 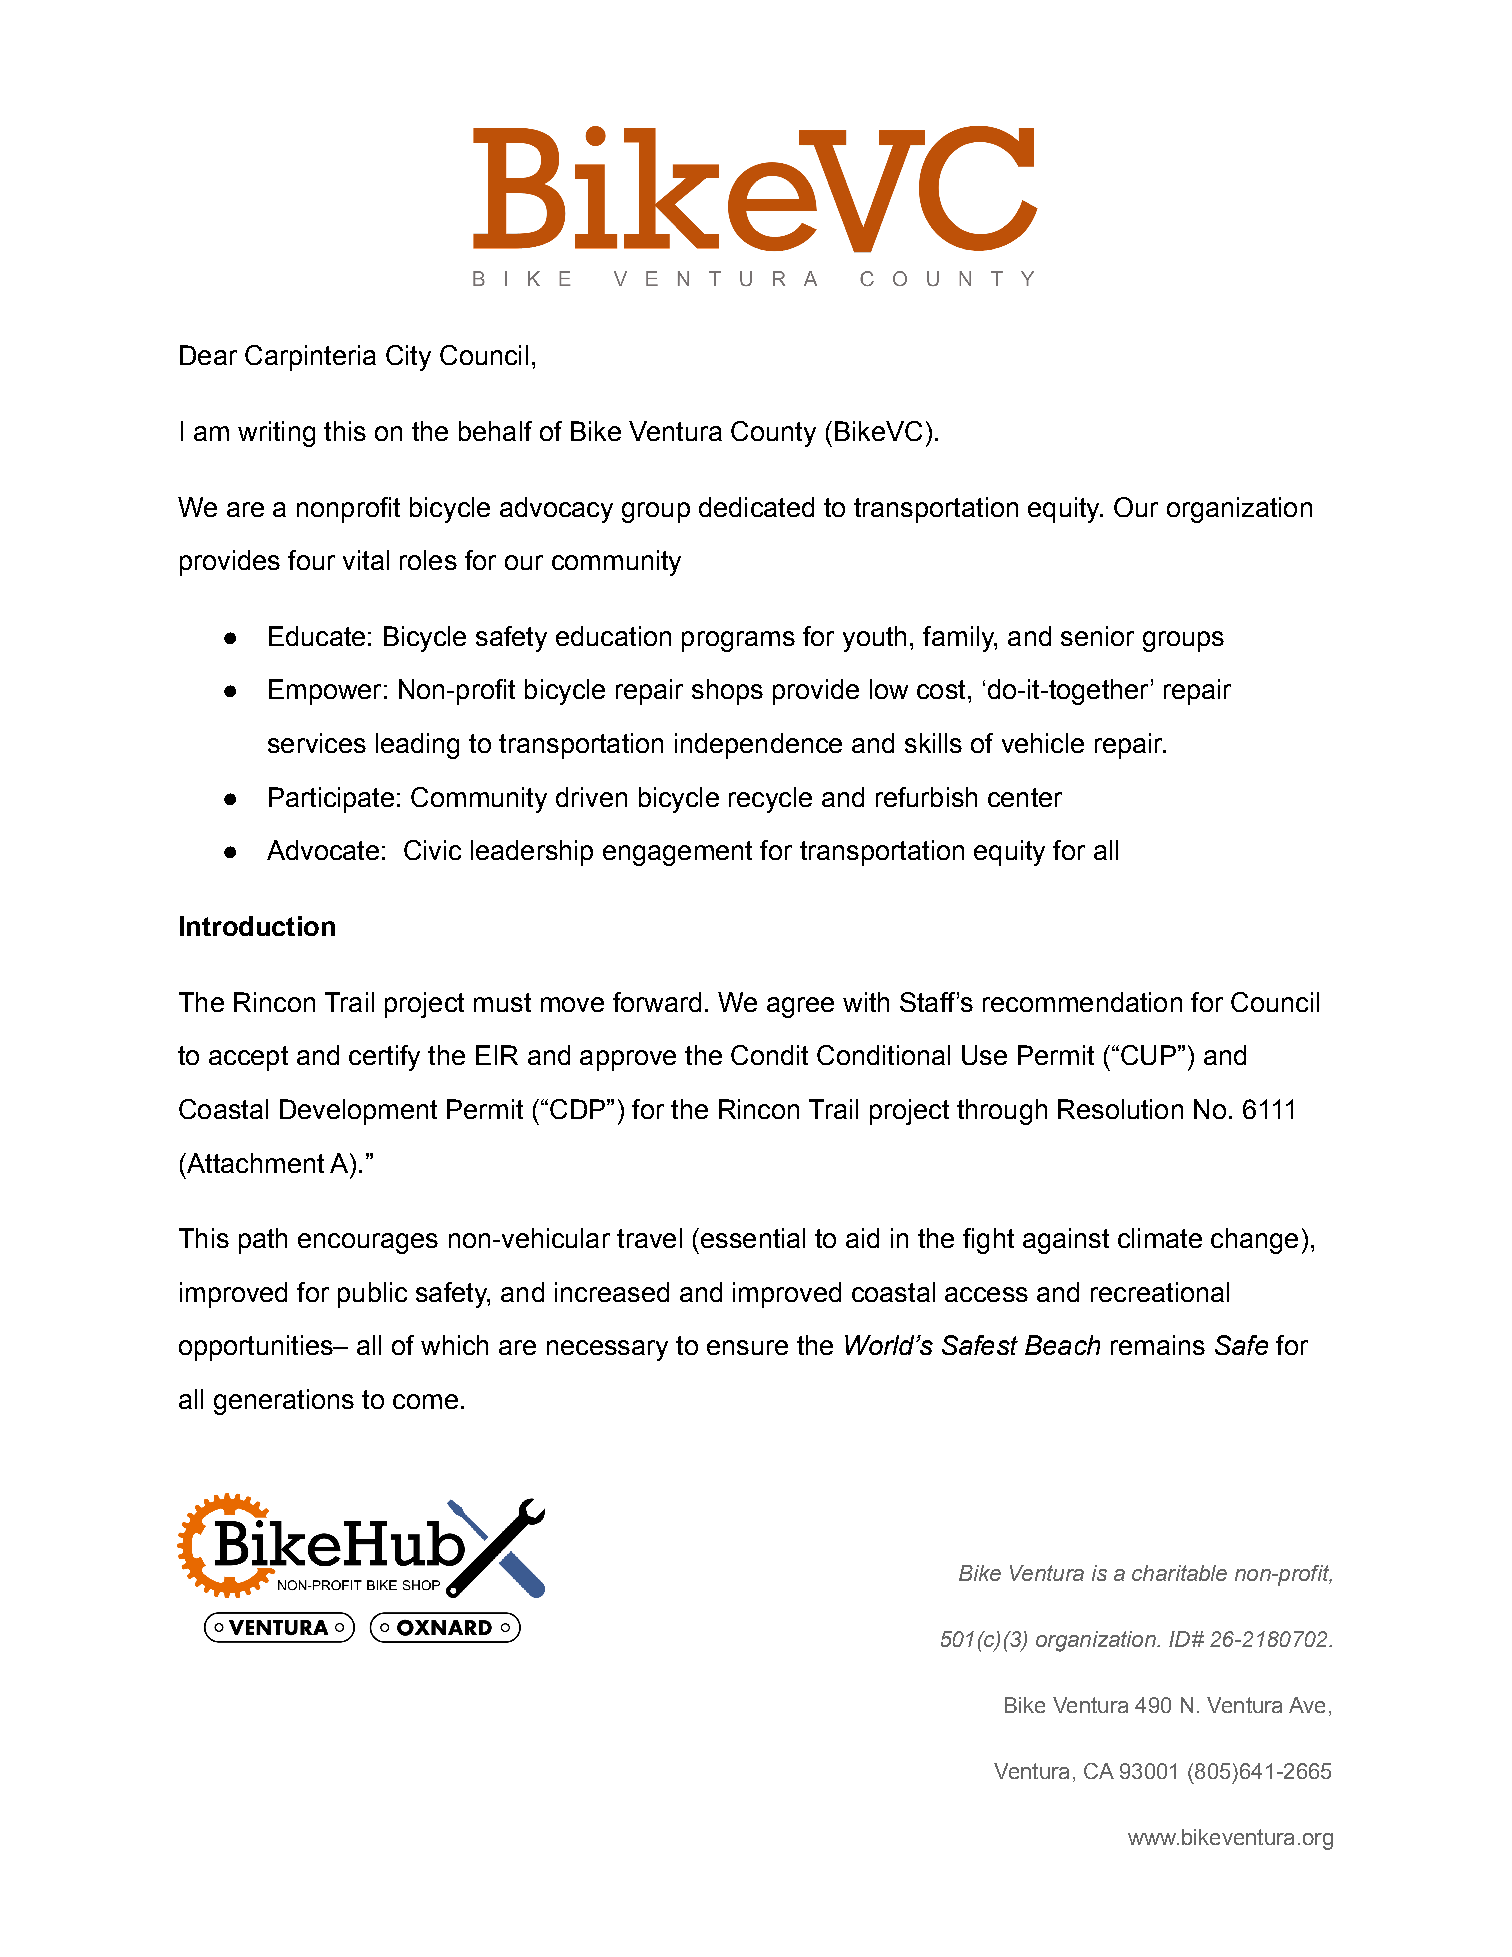 What do you see at coordinates (284, 1402) in the document?
I see `generations` at bounding box center [284, 1402].
